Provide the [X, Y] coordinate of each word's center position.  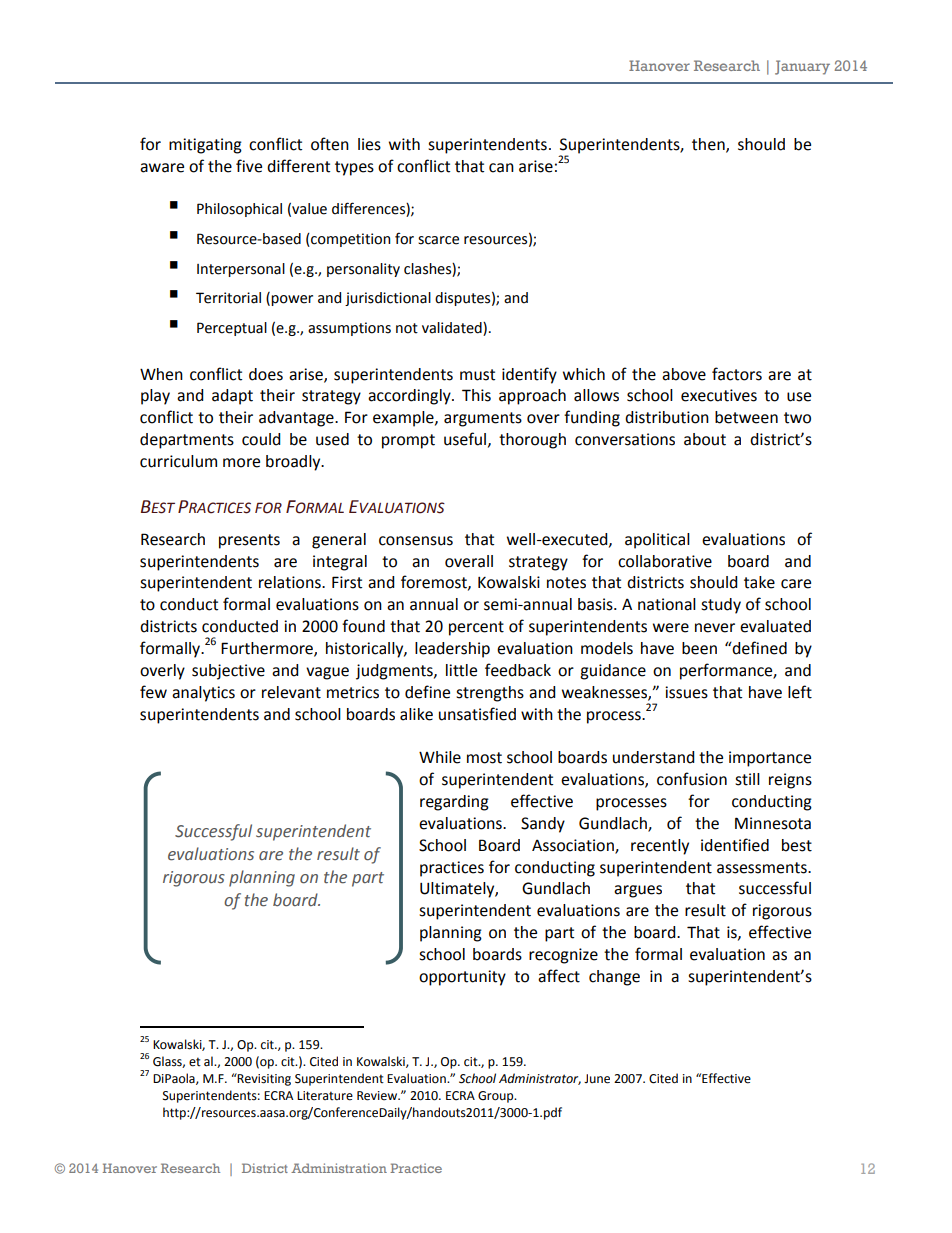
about [705, 439]
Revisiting [263, 1079]
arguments [483, 419]
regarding [454, 803]
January [802, 67]
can [501, 168]
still [747, 779]
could [261, 439]
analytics [203, 694]
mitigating [205, 146]
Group [497, 1097]
